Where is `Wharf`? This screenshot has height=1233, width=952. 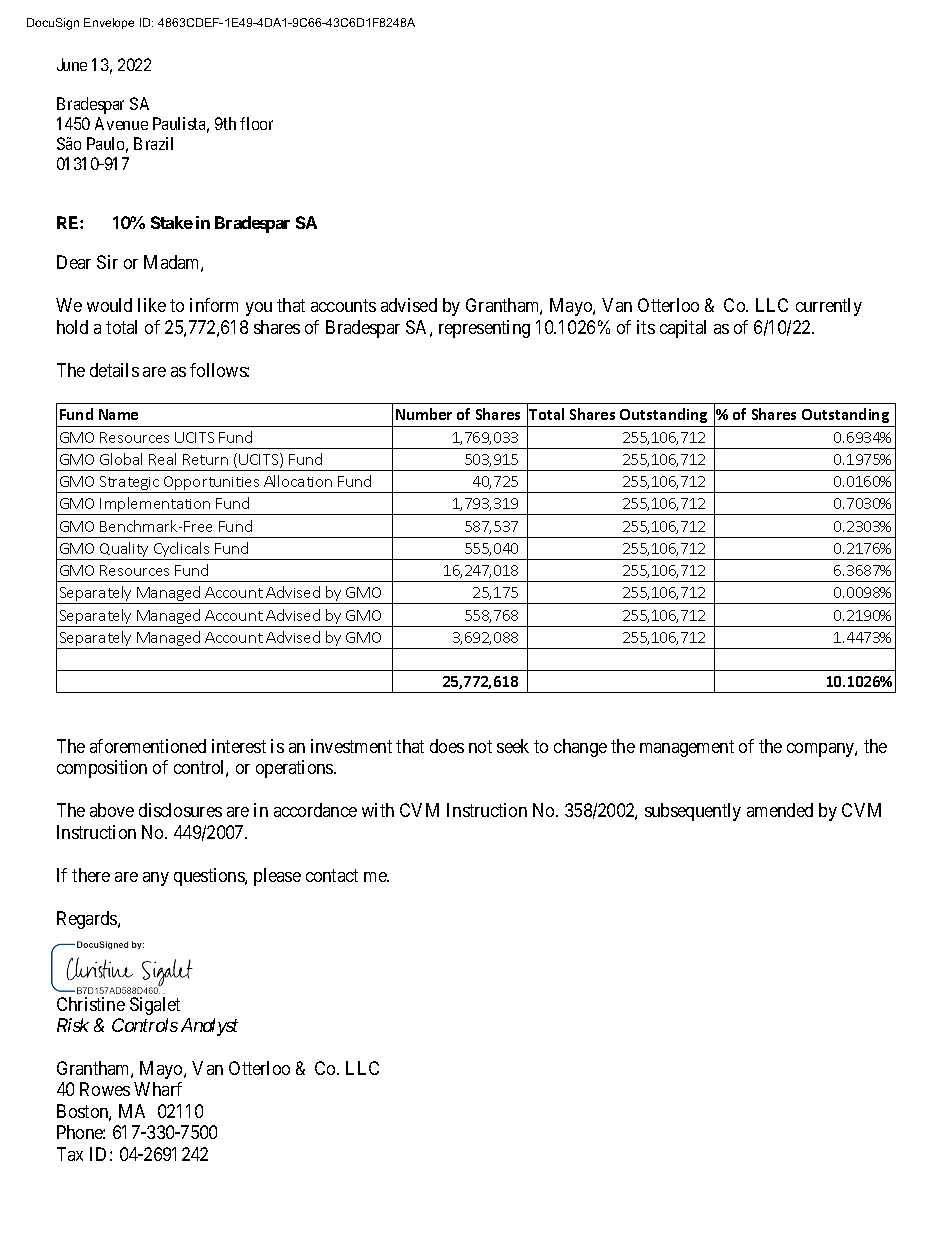
Wharf is located at coordinates (158, 1089).
